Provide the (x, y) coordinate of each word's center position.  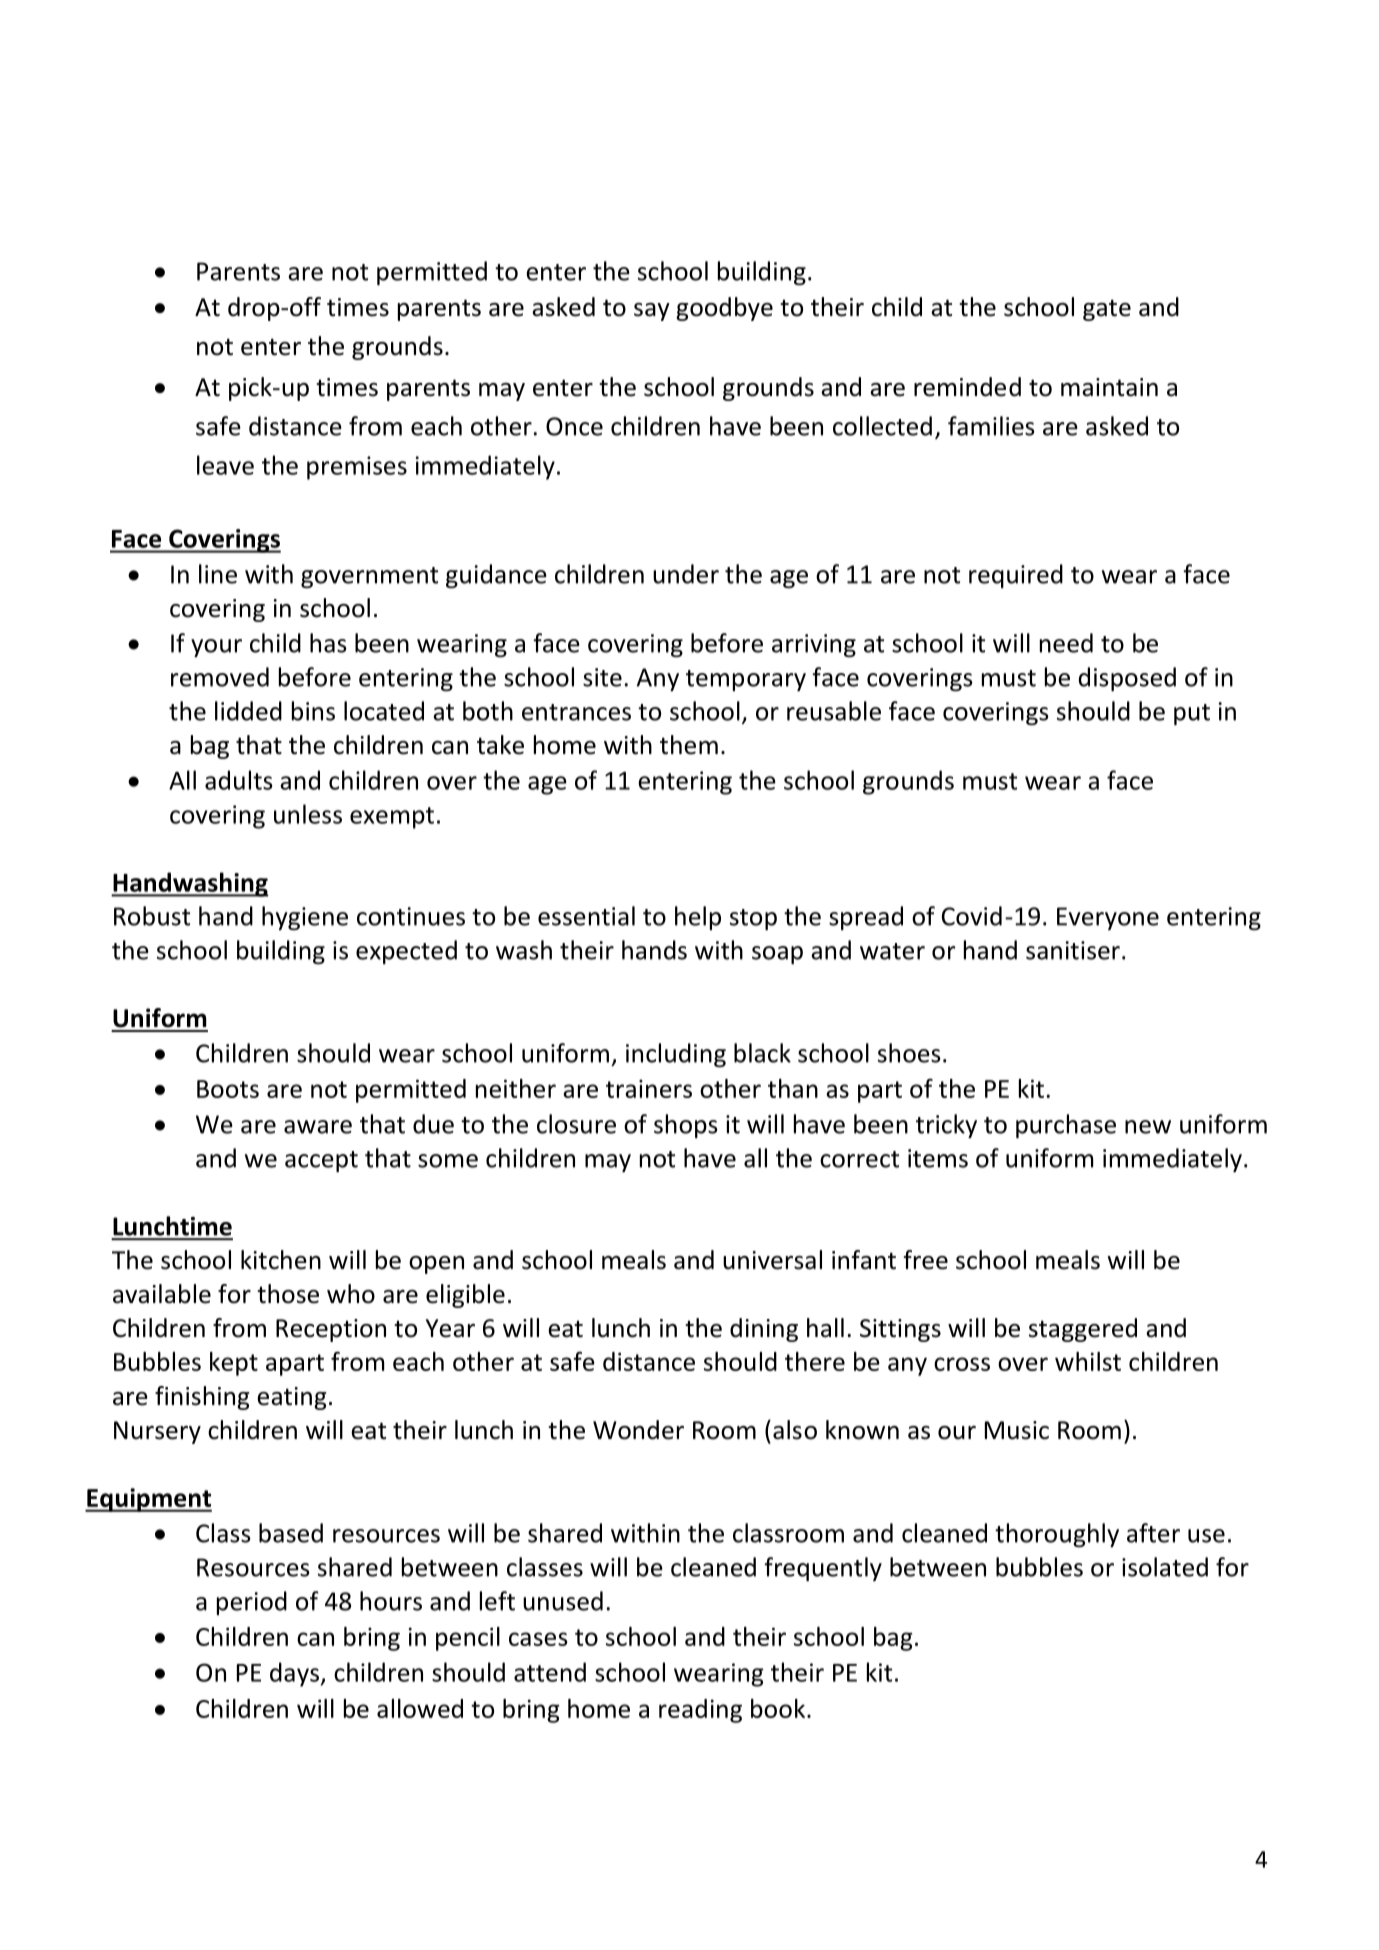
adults (239, 780)
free (926, 1260)
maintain (1109, 387)
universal (772, 1260)
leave (225, 465)
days (294, 1674)
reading (700, 1711)
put (1192, 714)
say (652, 312)
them (689, 745)
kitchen (281, 1260)
